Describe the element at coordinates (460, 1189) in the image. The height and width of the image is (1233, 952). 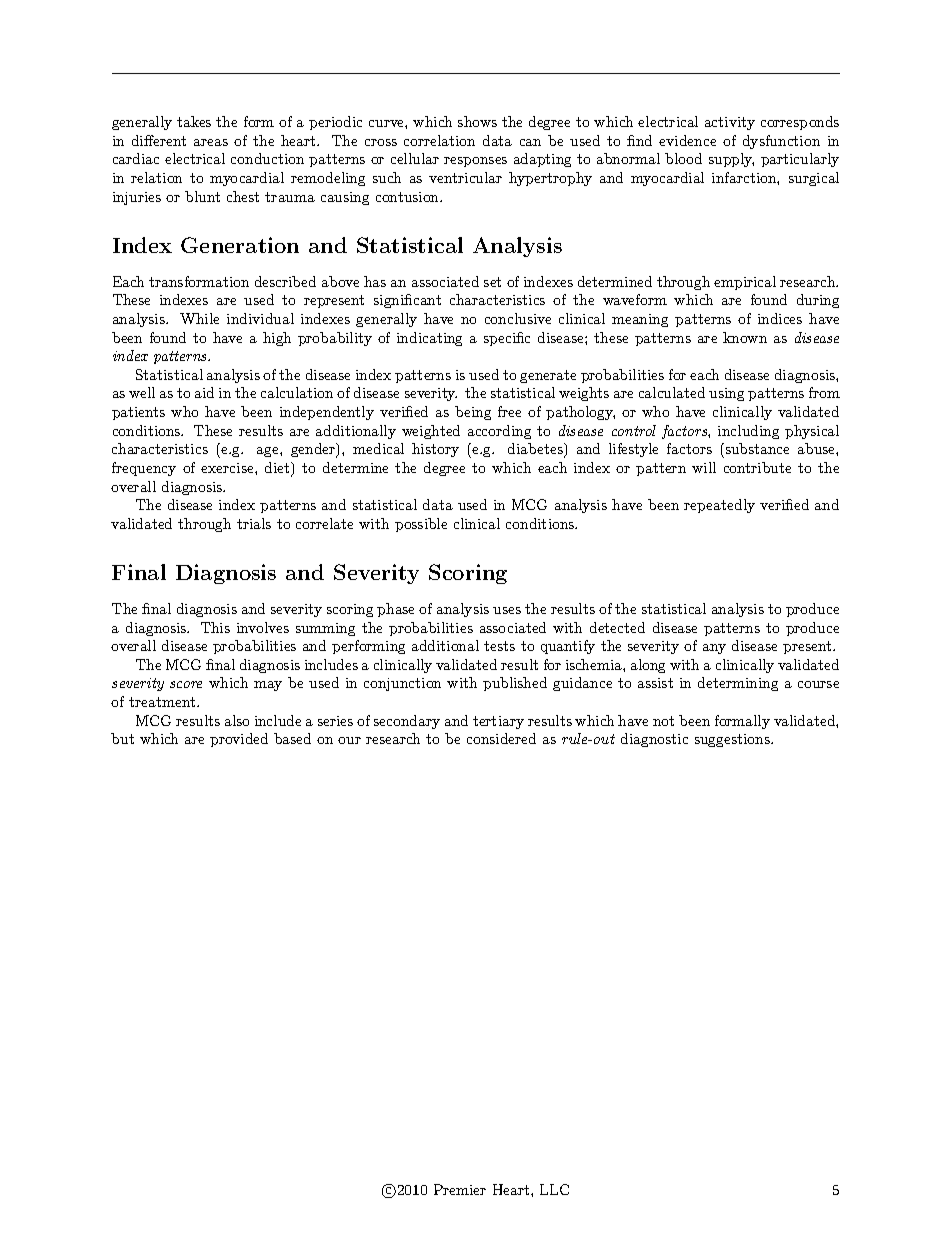
I see `Premier` at that location.
